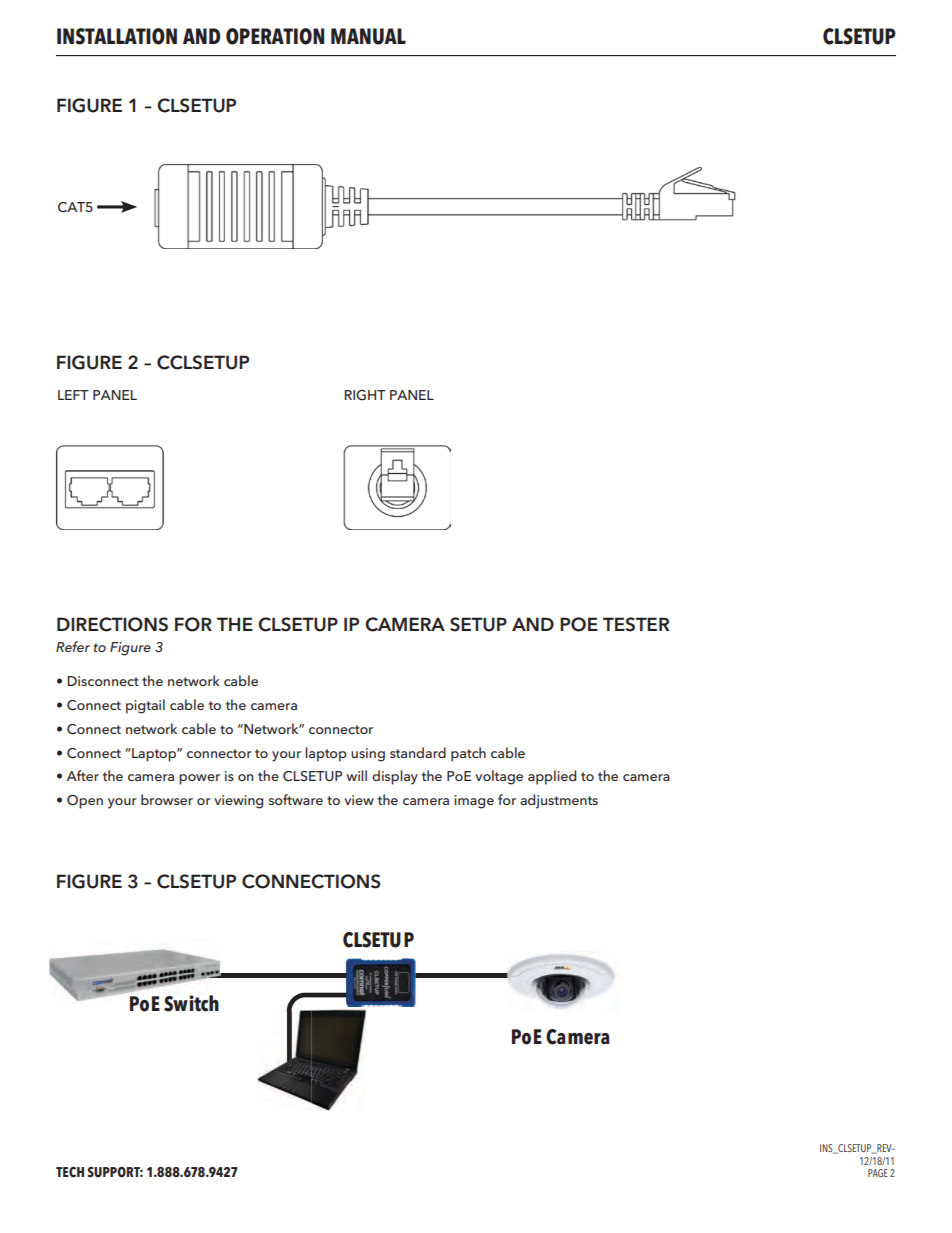  I want to click on MANUAL, so click(368, 36).
